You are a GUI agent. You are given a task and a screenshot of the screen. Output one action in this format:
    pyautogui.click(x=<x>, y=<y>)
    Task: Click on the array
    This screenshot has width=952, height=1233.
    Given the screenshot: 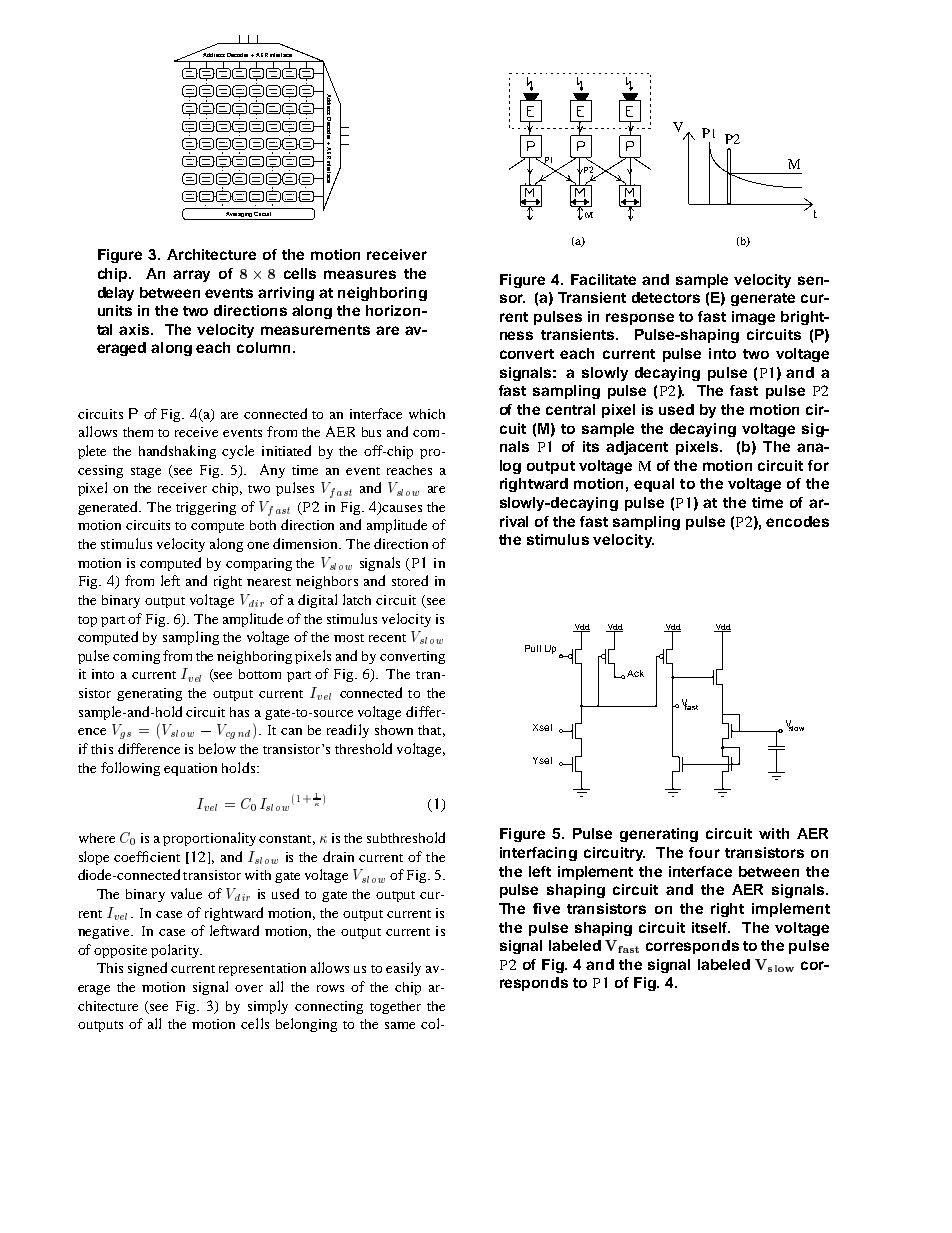 What is the action you would take?
    pyautogui.click(x=191, y=276)
